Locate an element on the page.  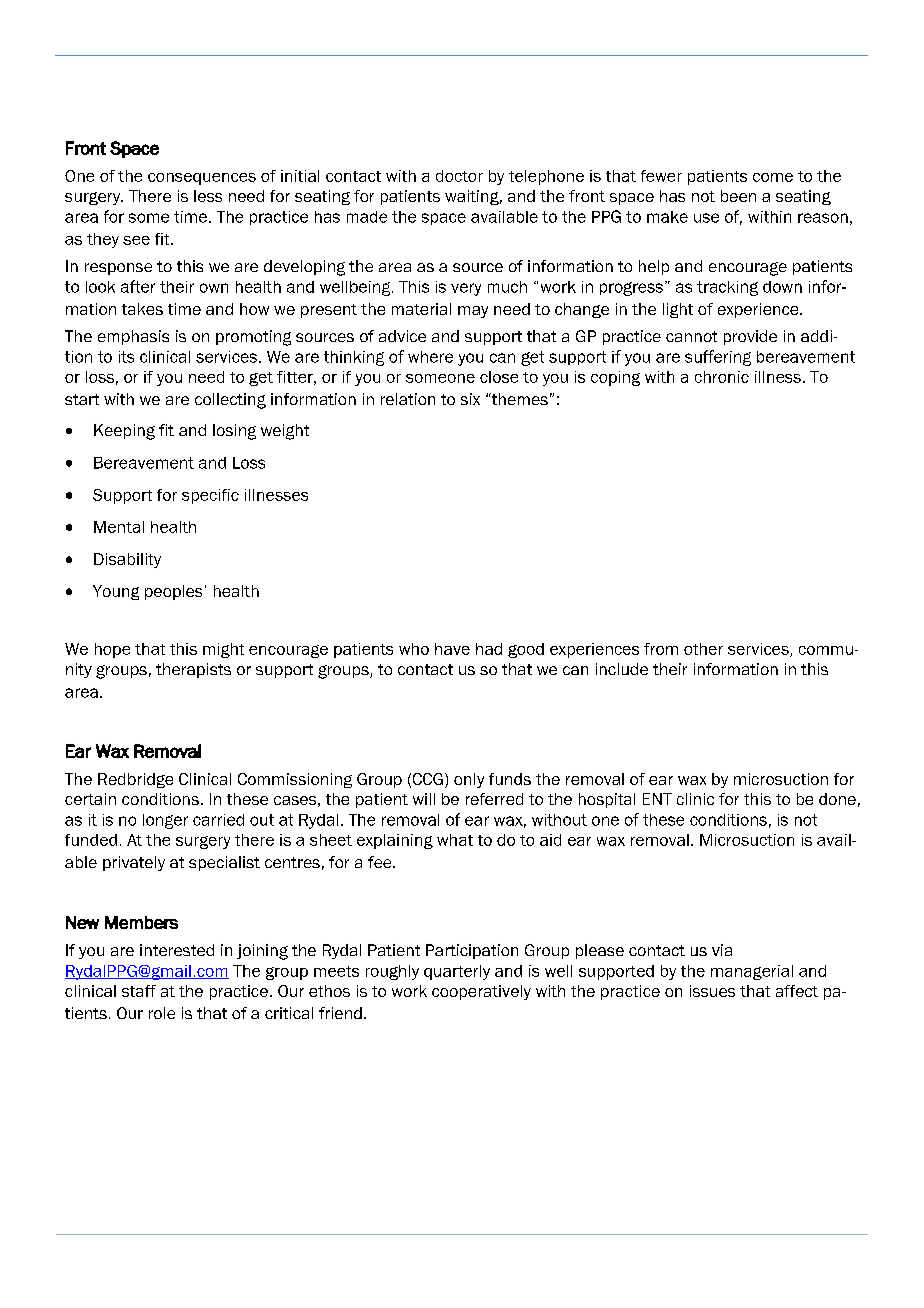
been is located at coordinates (738, 196).
